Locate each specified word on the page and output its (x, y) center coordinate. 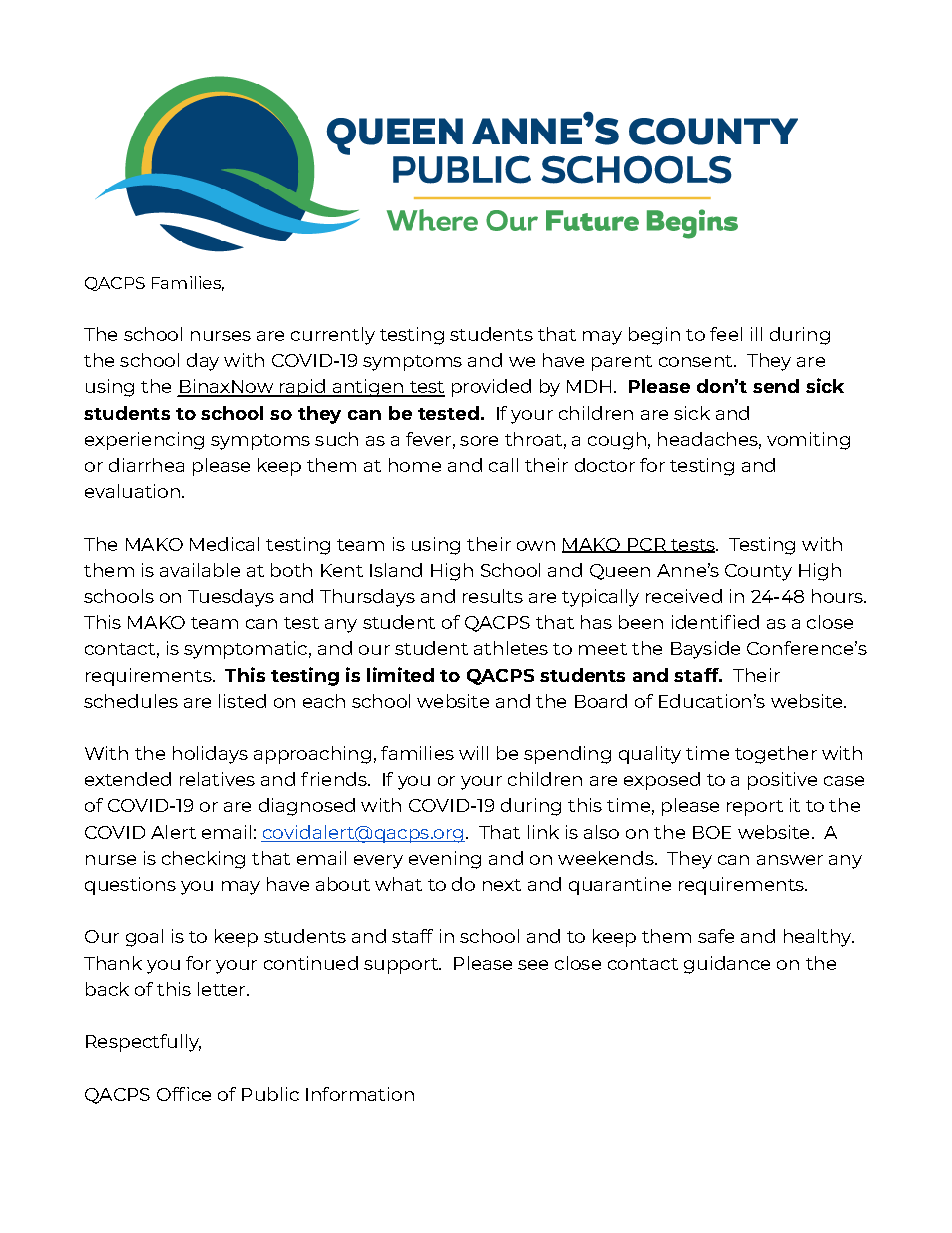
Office (184, 1094)
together (776, 755)
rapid (302, 388)
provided (491, 388)
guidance (727, 965)
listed (242, 701)
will (473, 753)
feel (726, 334)
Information (360, 1094)
